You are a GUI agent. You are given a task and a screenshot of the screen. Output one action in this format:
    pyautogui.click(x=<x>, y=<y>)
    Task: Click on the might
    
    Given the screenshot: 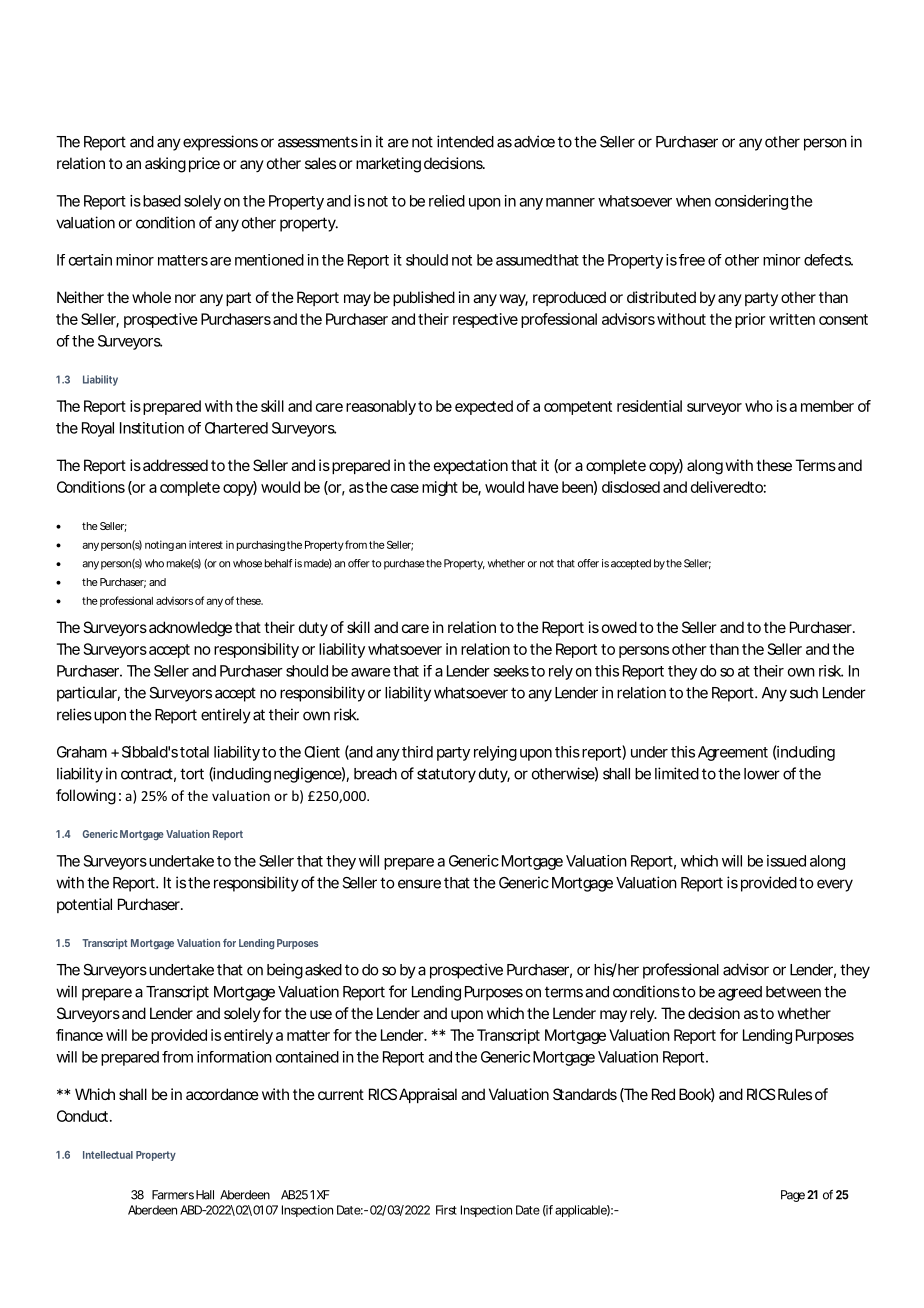 What is the action you would take?
    pyautogui.click(x=440, y=488)
